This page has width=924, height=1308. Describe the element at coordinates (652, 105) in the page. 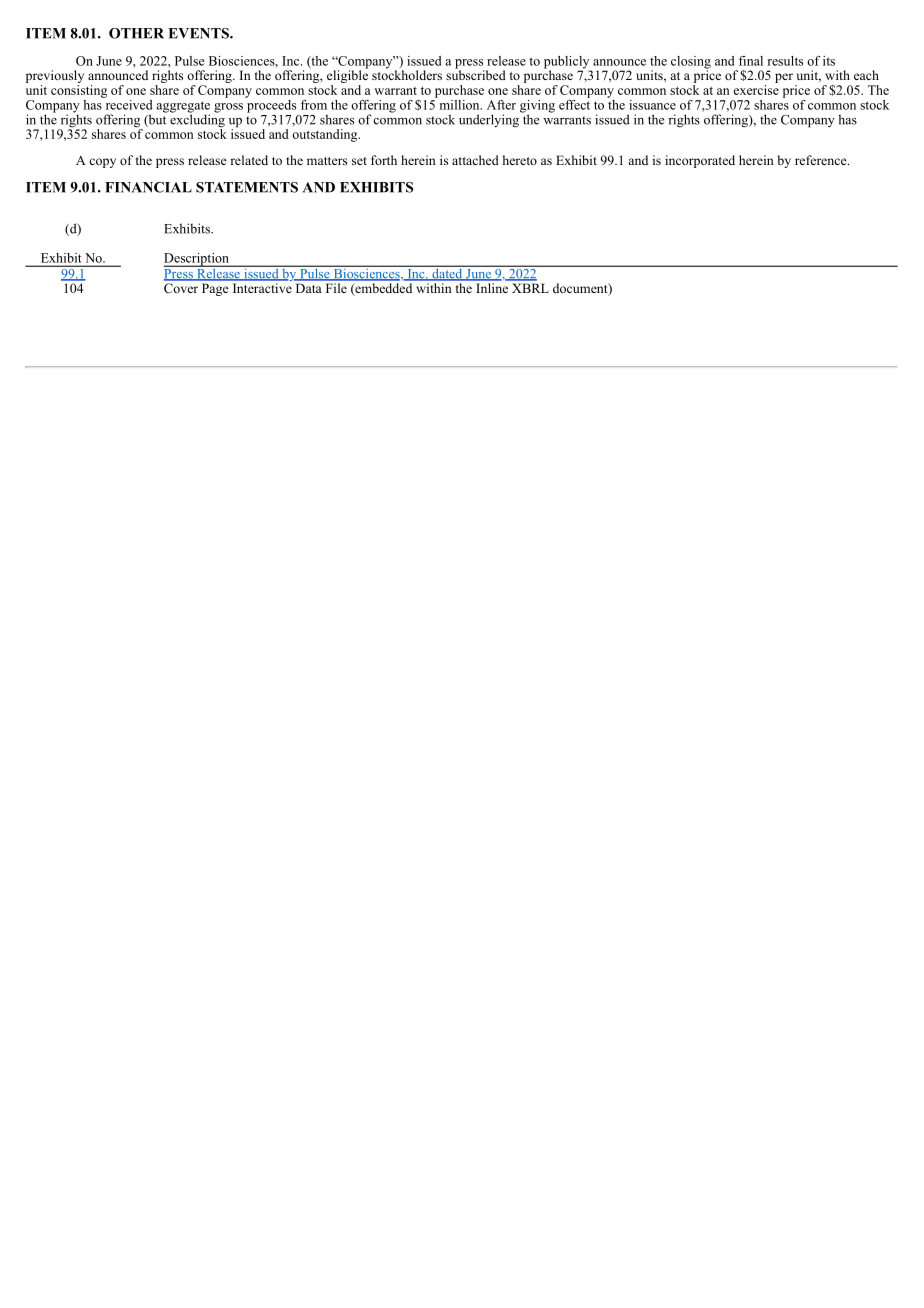

I see `issuance` at that location.
